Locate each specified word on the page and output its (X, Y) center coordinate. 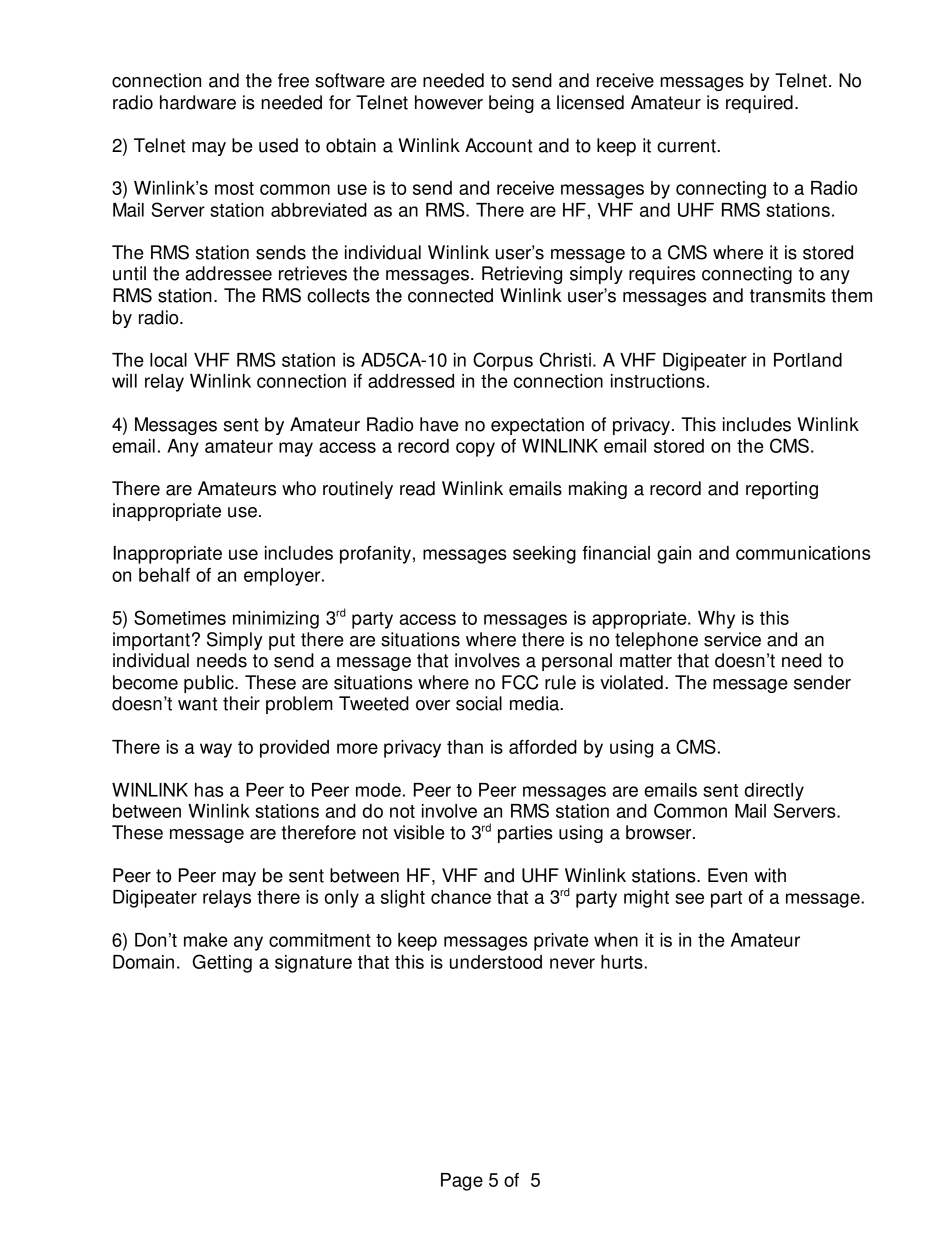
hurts (623, 962)
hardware (198, 102)
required (759, 104)
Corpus (503, 361)
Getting (222, 963)
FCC (520, 682)
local (168, 360)
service (732, 639)
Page (462, 1182)
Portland (808, 360)
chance (461, 897)
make (206, 940)
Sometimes (180, 617)
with (770, 875)
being (511, 104)
